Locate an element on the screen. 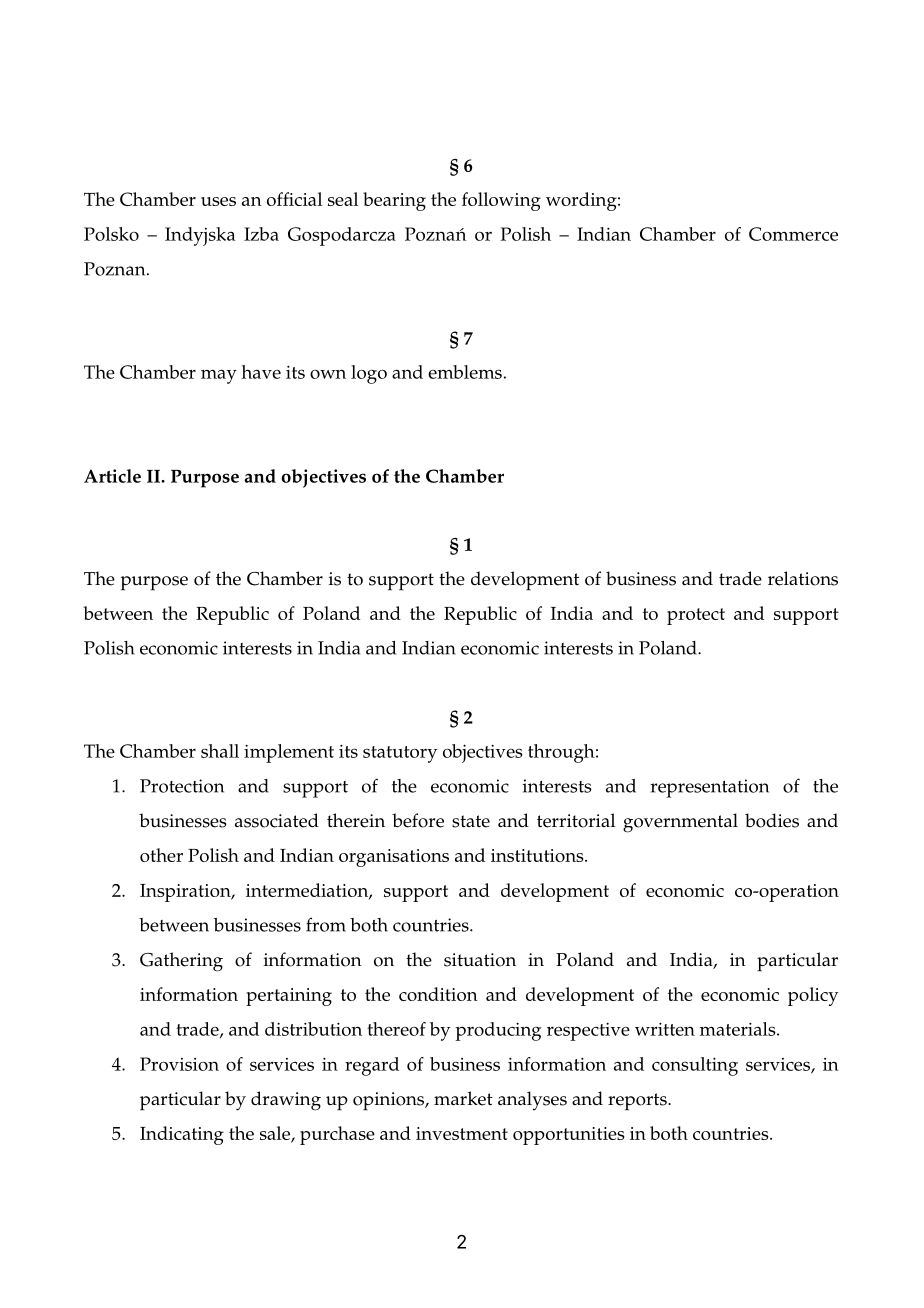  shall is located at coordinates (220, 751).
